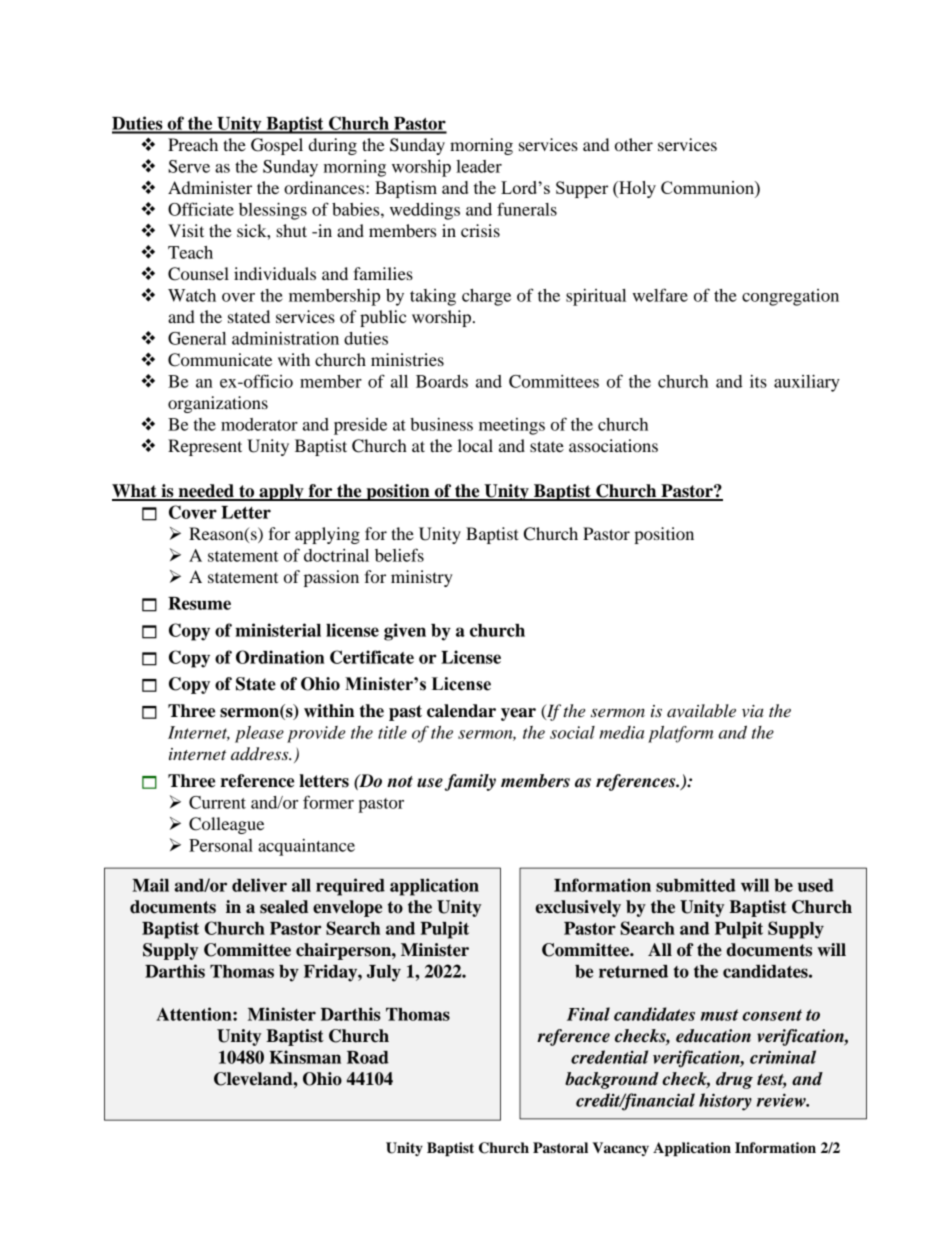  What do you see at coordinates (441, 424) in the screenshot?
I see `business` at bounding box center [441, 424].
